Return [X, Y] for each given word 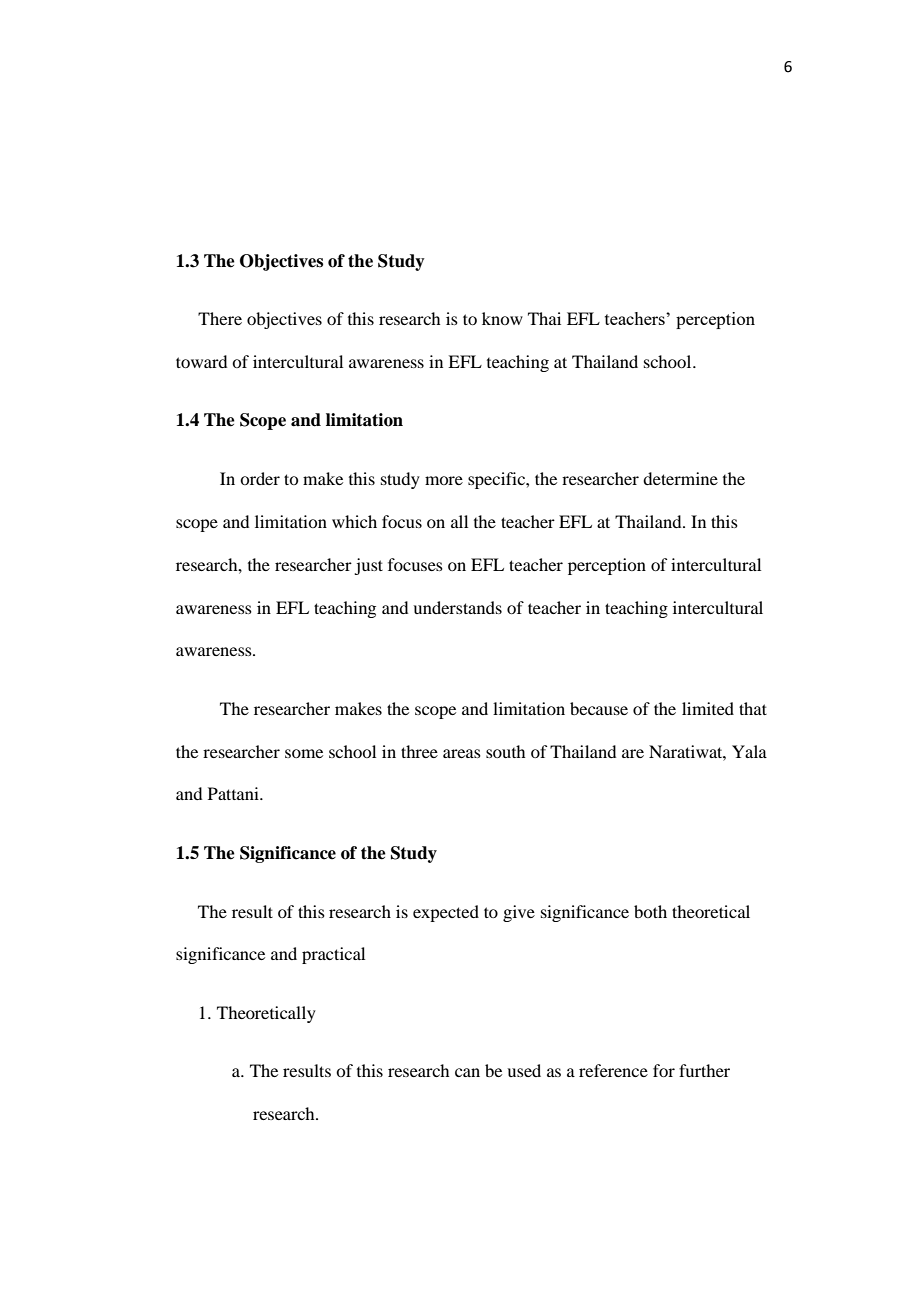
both [650, 911]
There [220, 318]
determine [680, 478]
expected [446, 913]
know [502, 318]
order [260, 478]
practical [333, 955]
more [444, 480]
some [304, 753]
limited [708, 708]
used [524, 1070]
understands [457, 607]
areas [462, 753]
